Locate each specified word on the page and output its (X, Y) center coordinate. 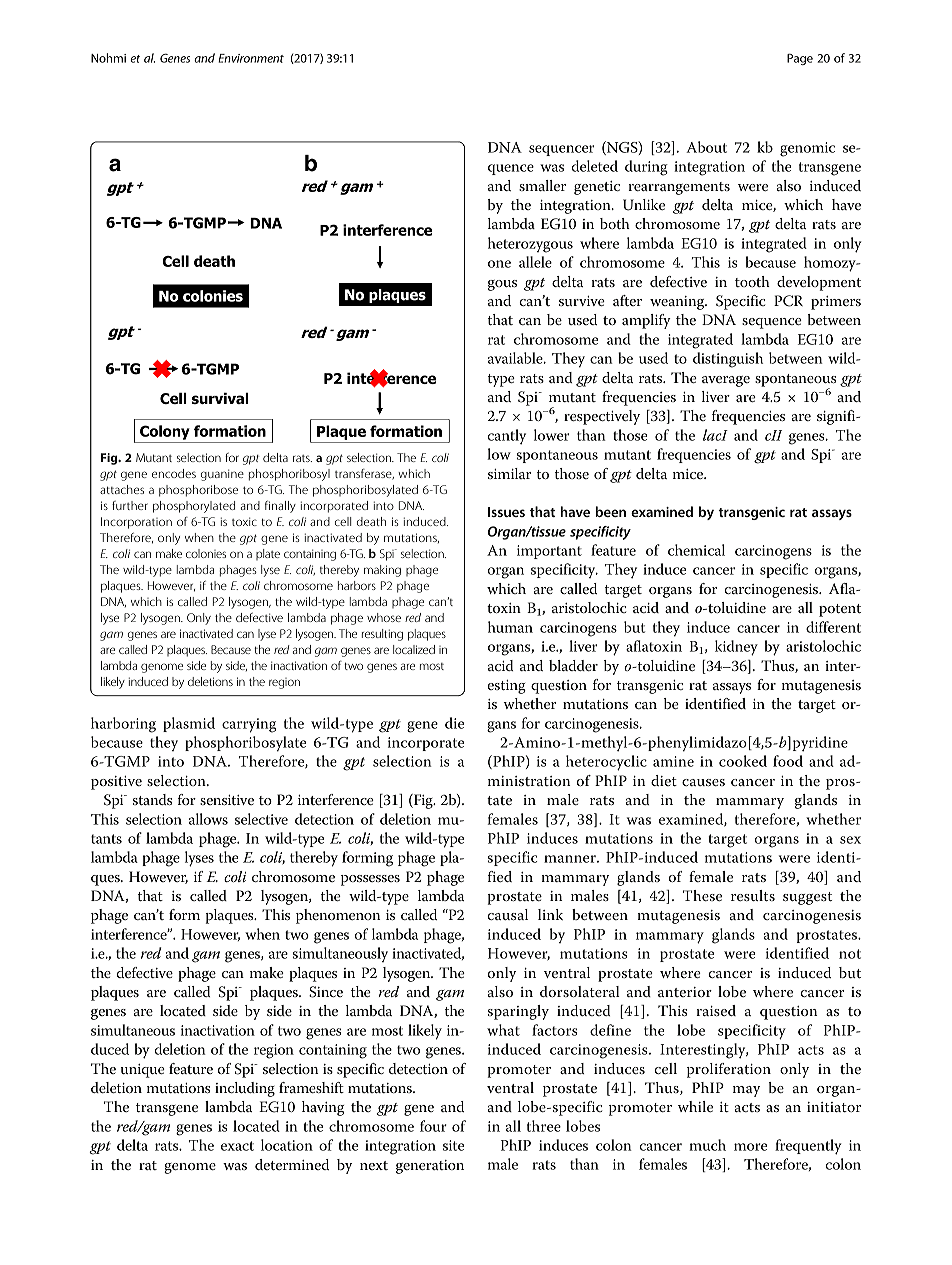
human (510, 627)
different (833, 627)
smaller (542, 185)
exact (237, 1146)
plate (268, 554)
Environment (251, 58)
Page (800, 59)
